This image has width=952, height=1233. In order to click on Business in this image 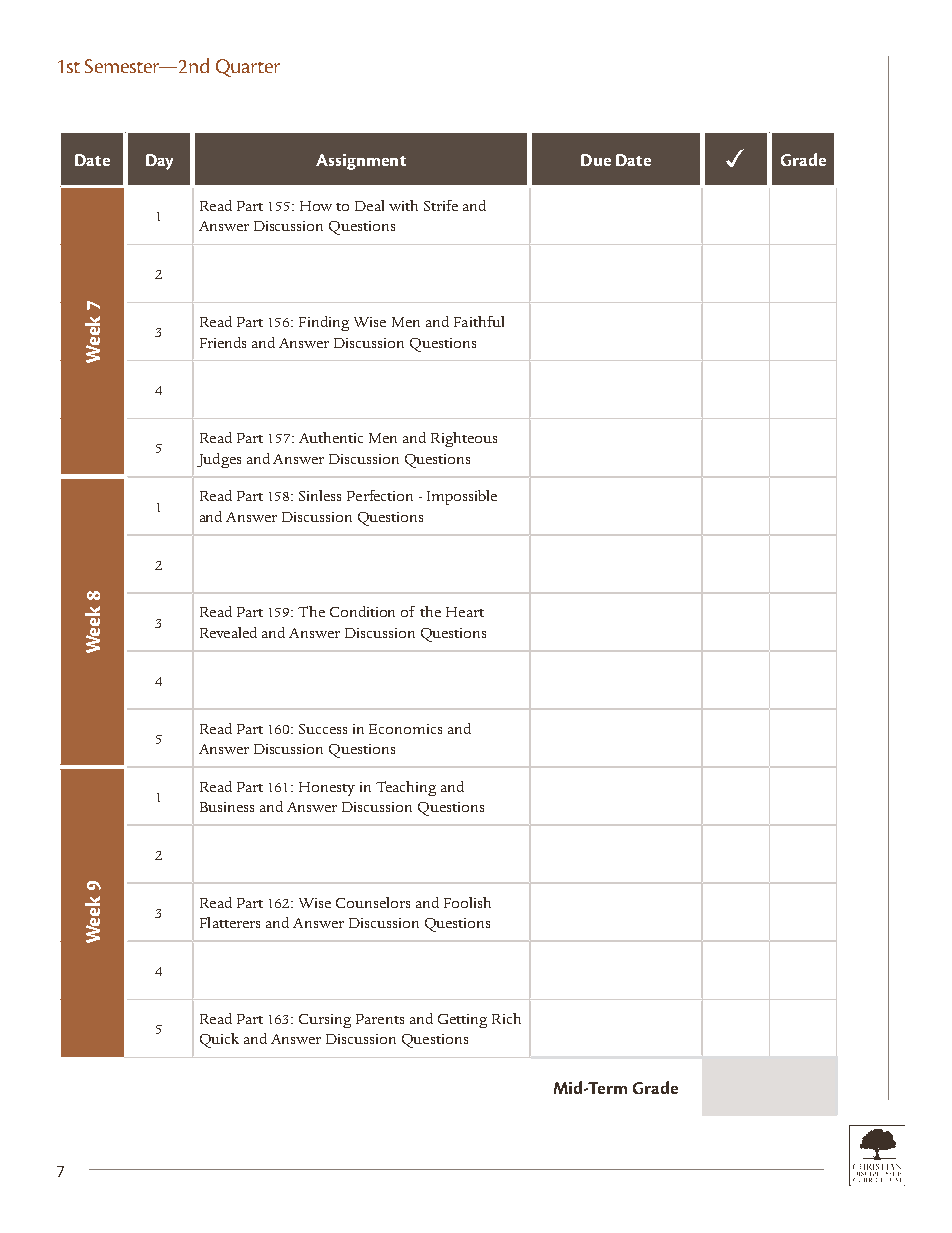, I will do `click(227, 807)`.
